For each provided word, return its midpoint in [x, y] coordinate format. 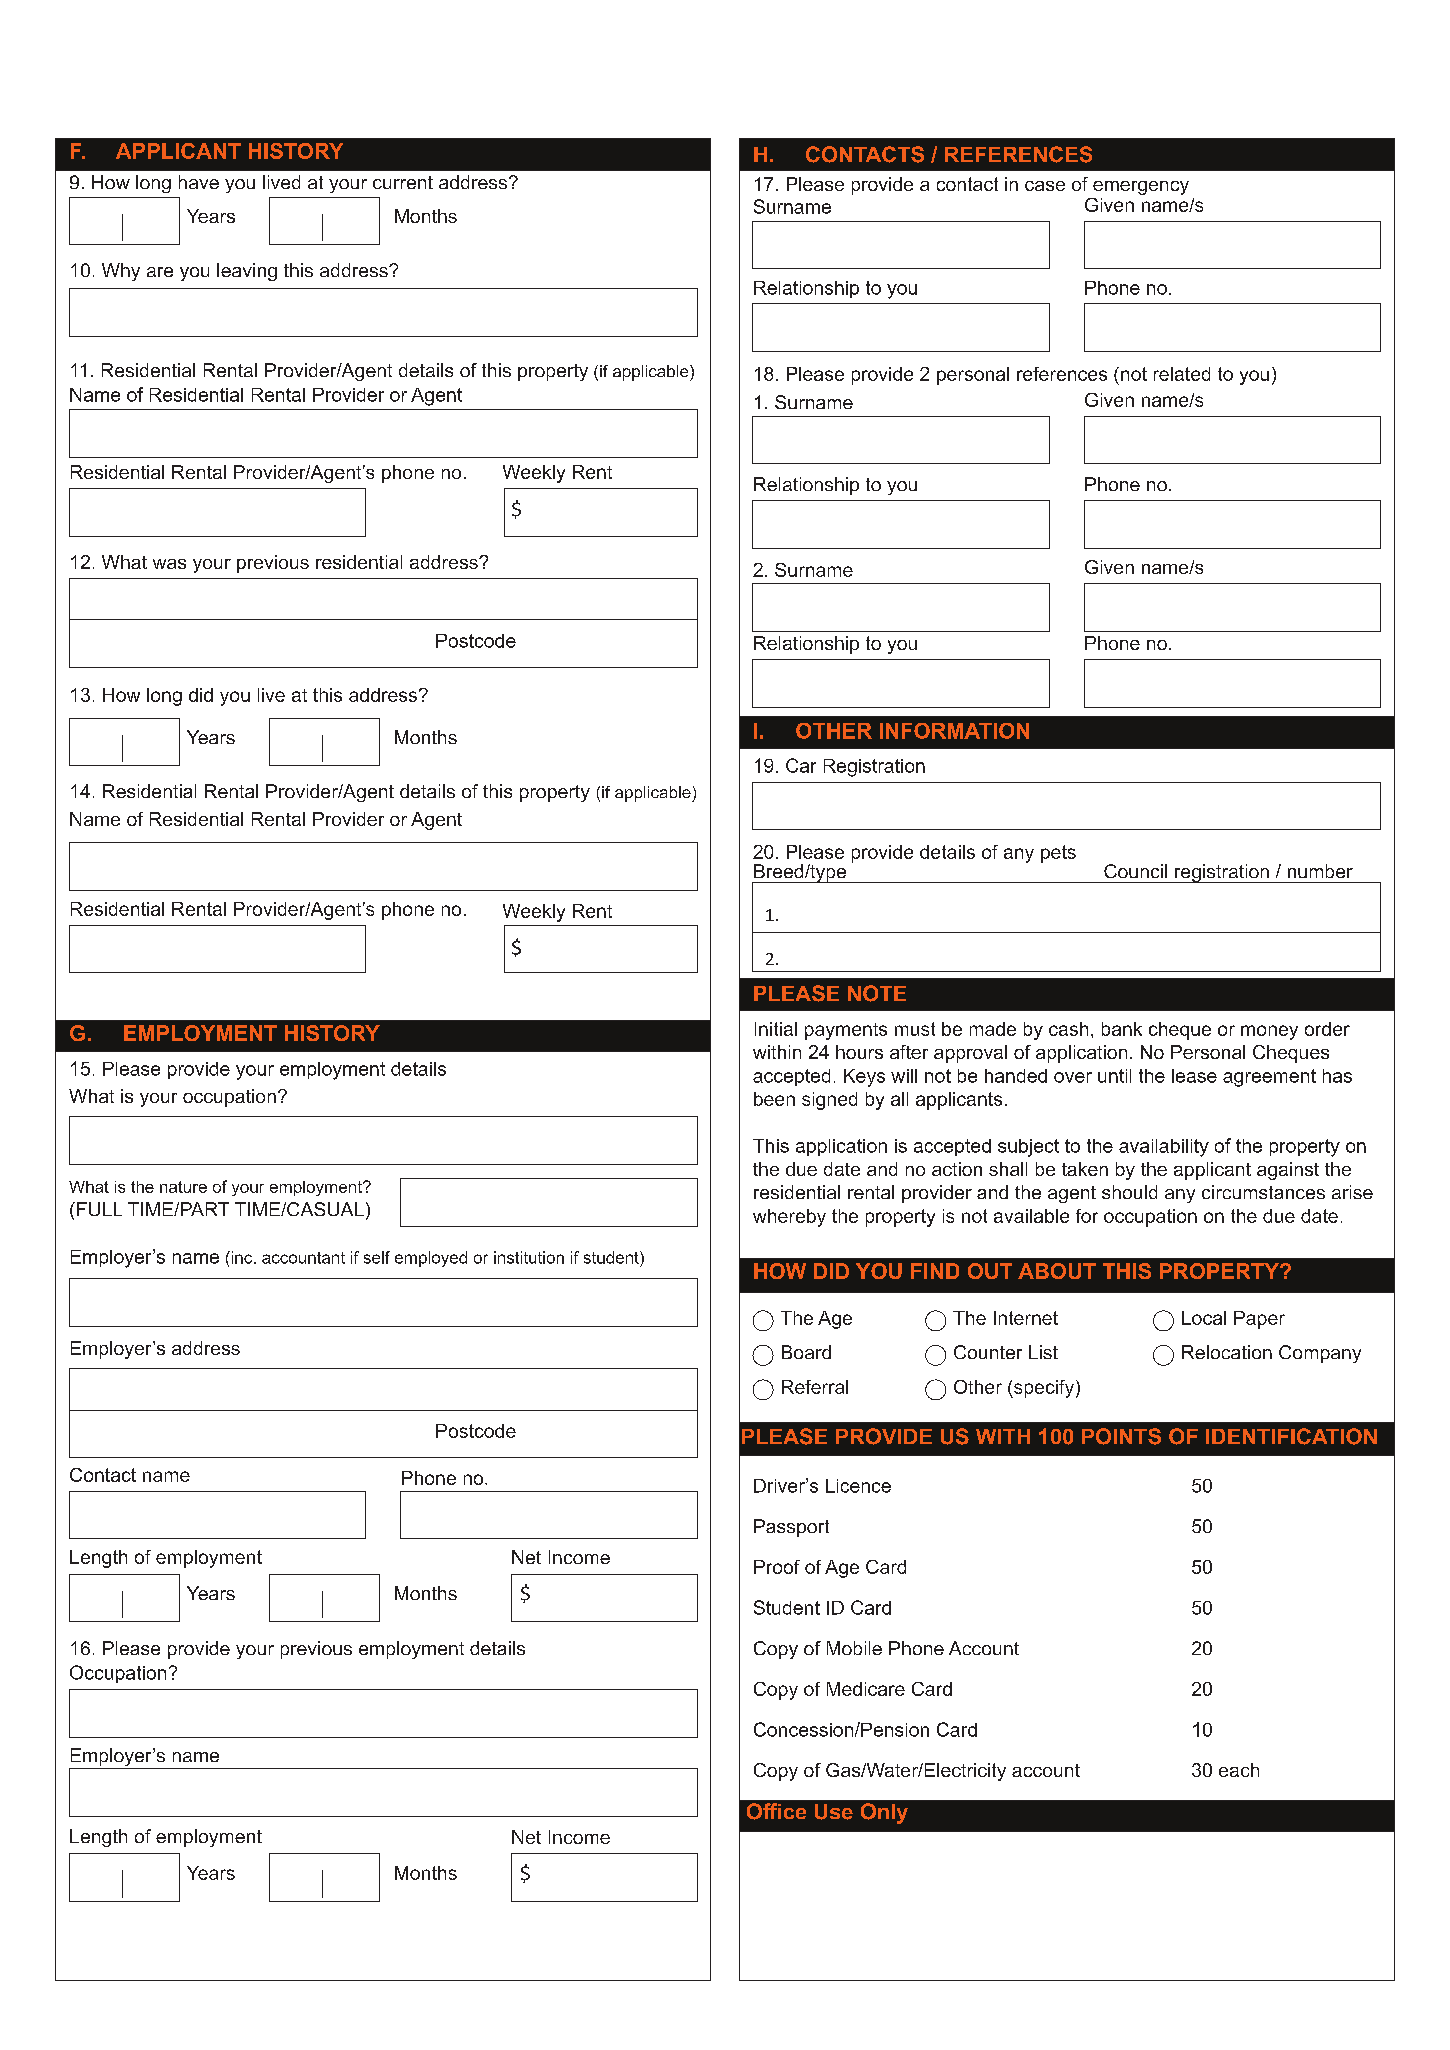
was [169, 564]
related [1182, 374]
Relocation [1227, 1352]
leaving [247, 272]
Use [834, 1812]
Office [776, 1811]
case [1045, 186]
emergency [1141, 188]
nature [183, 1187]
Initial [776, 1029]
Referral [815, 1387]
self [377, 1257]
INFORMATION [954, 731]
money [1269, 1032]
